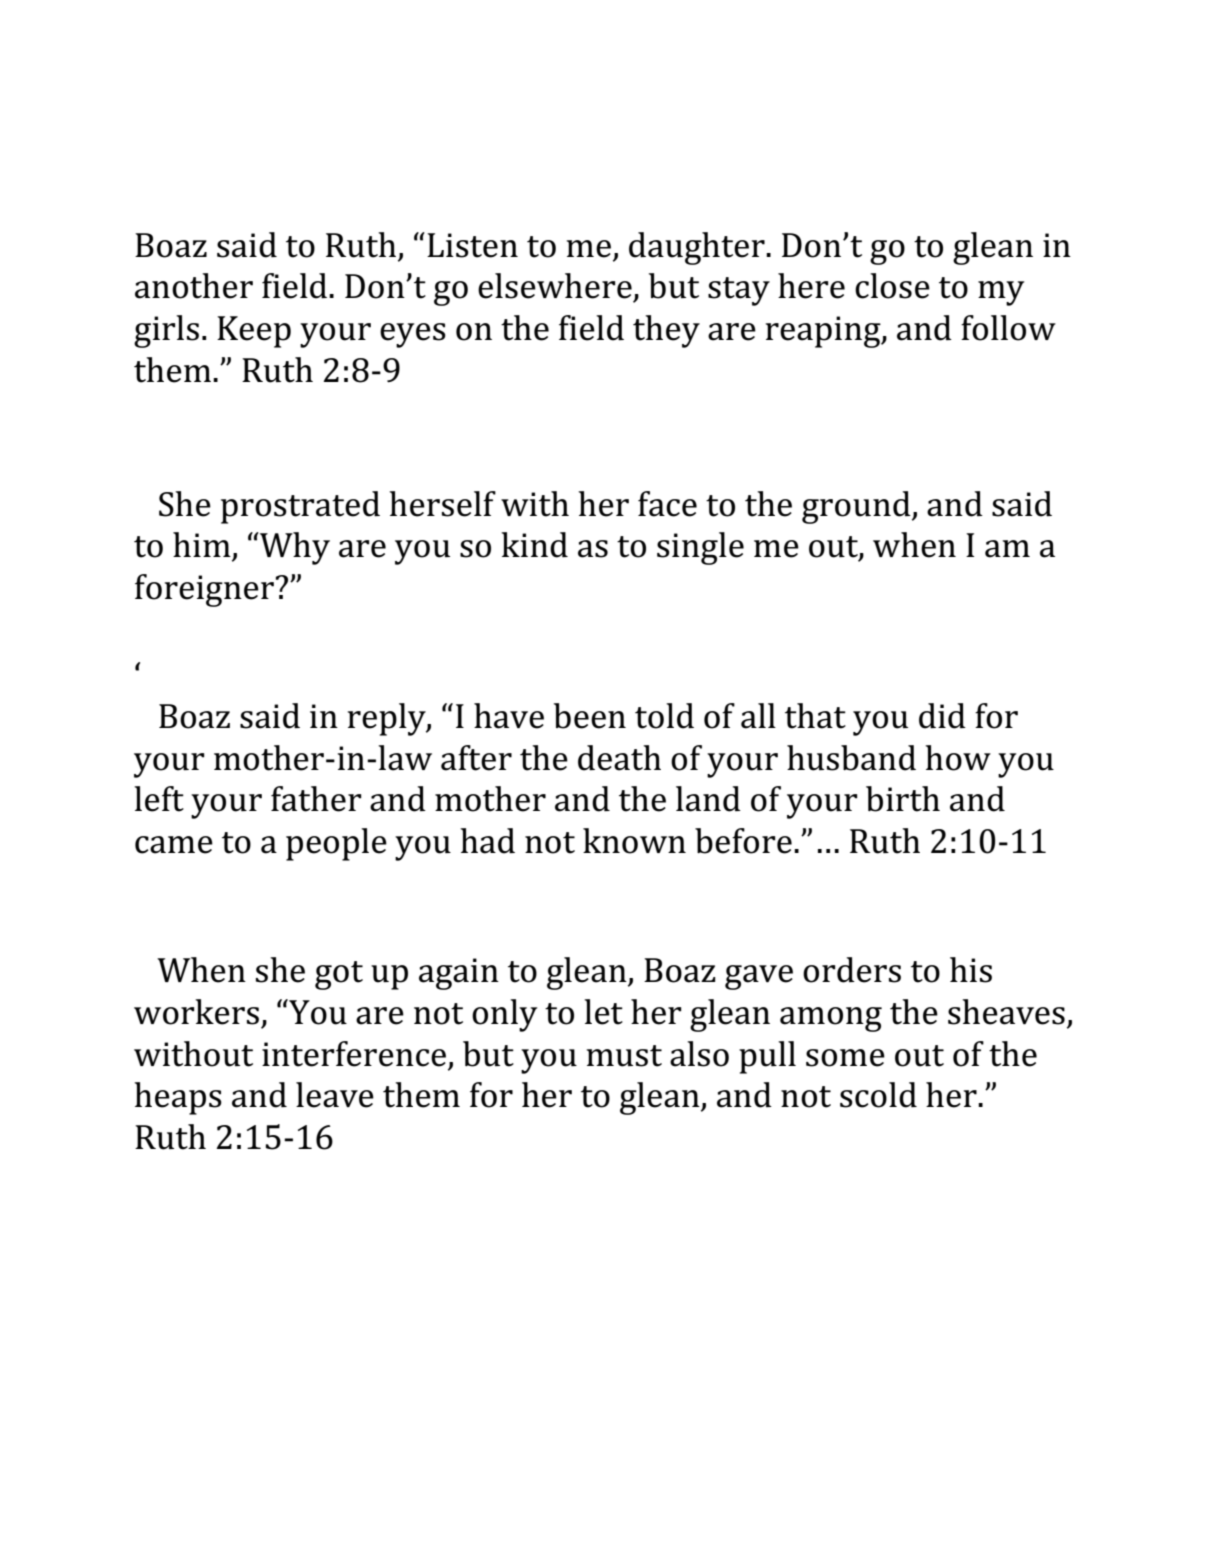 This image has width=1206, height=1561. Describe the element at coordinates (335, 1095) in the image. I see `leave` at that location.
